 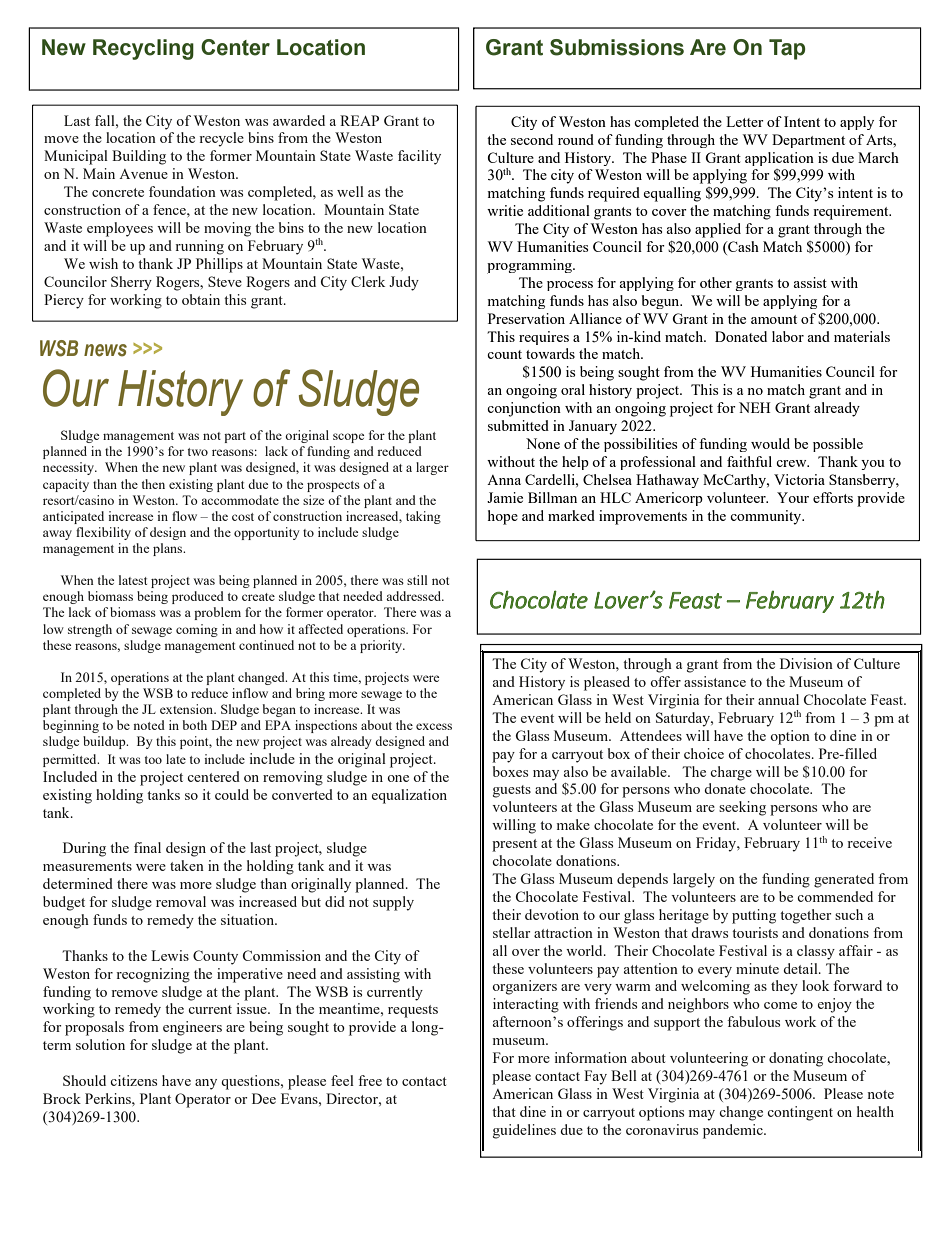 I want to click on seeking, so click(x=742, y=808).
